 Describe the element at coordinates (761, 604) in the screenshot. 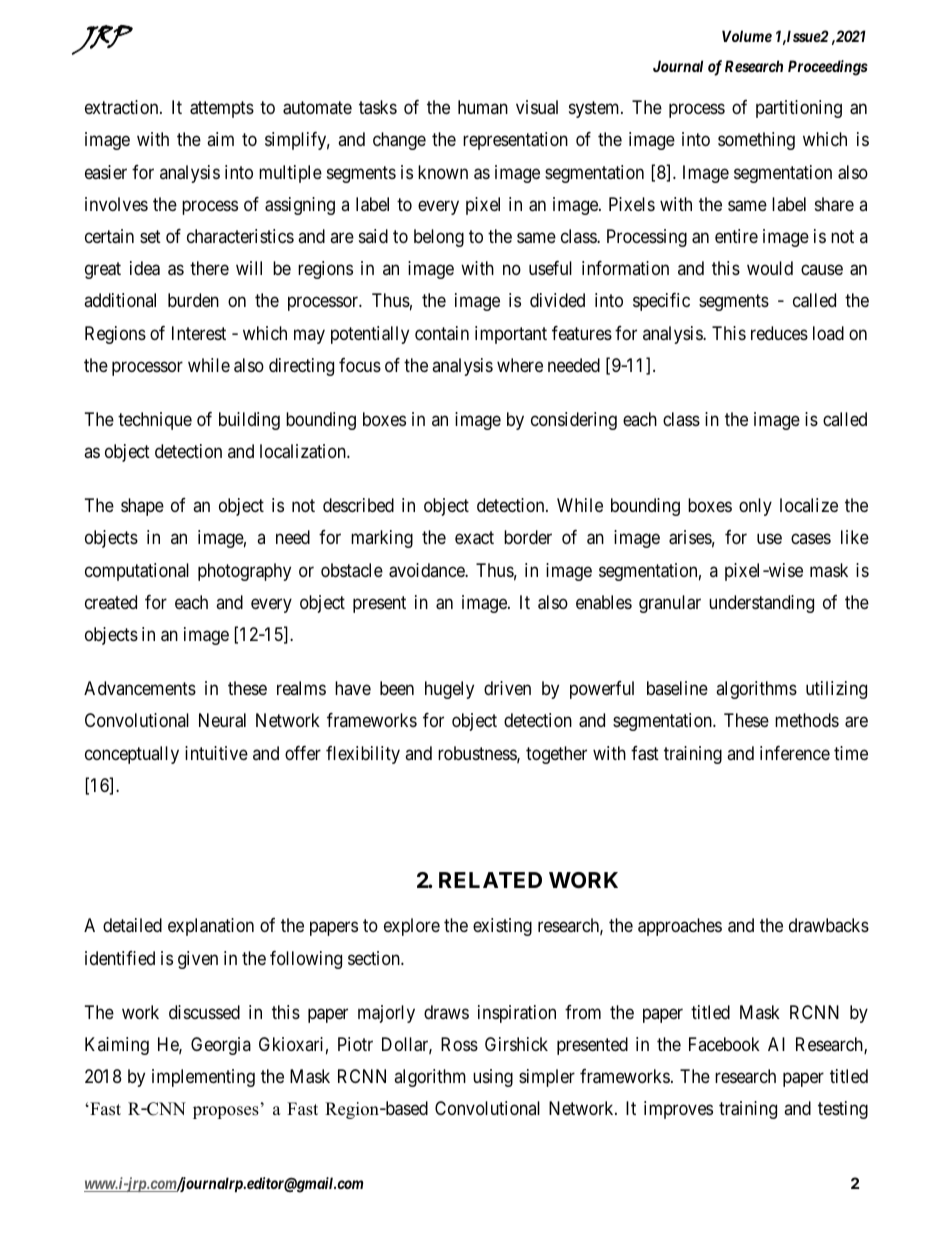

I see `understanding` at that location.
